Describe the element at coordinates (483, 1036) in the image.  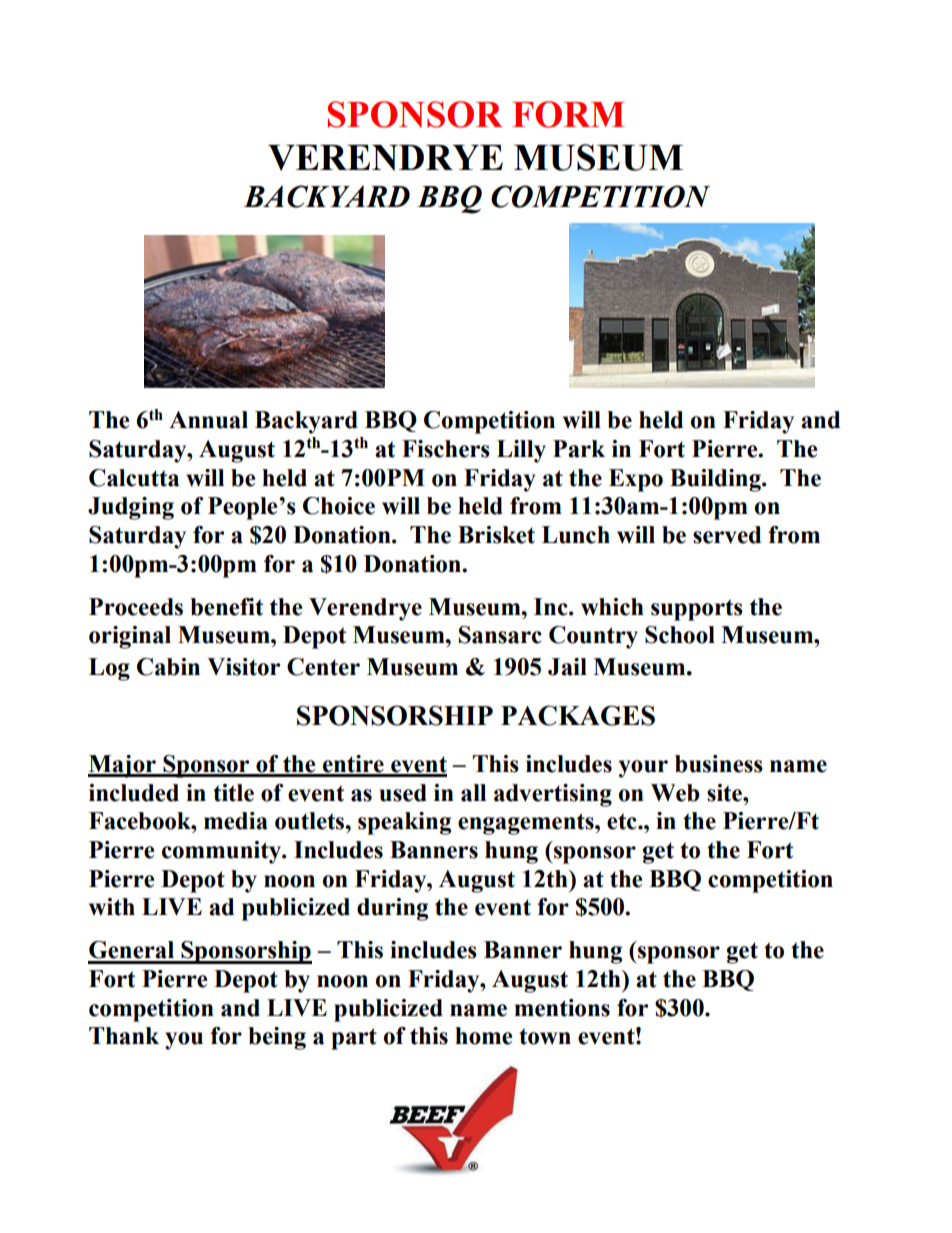
I see `home` at that location.
